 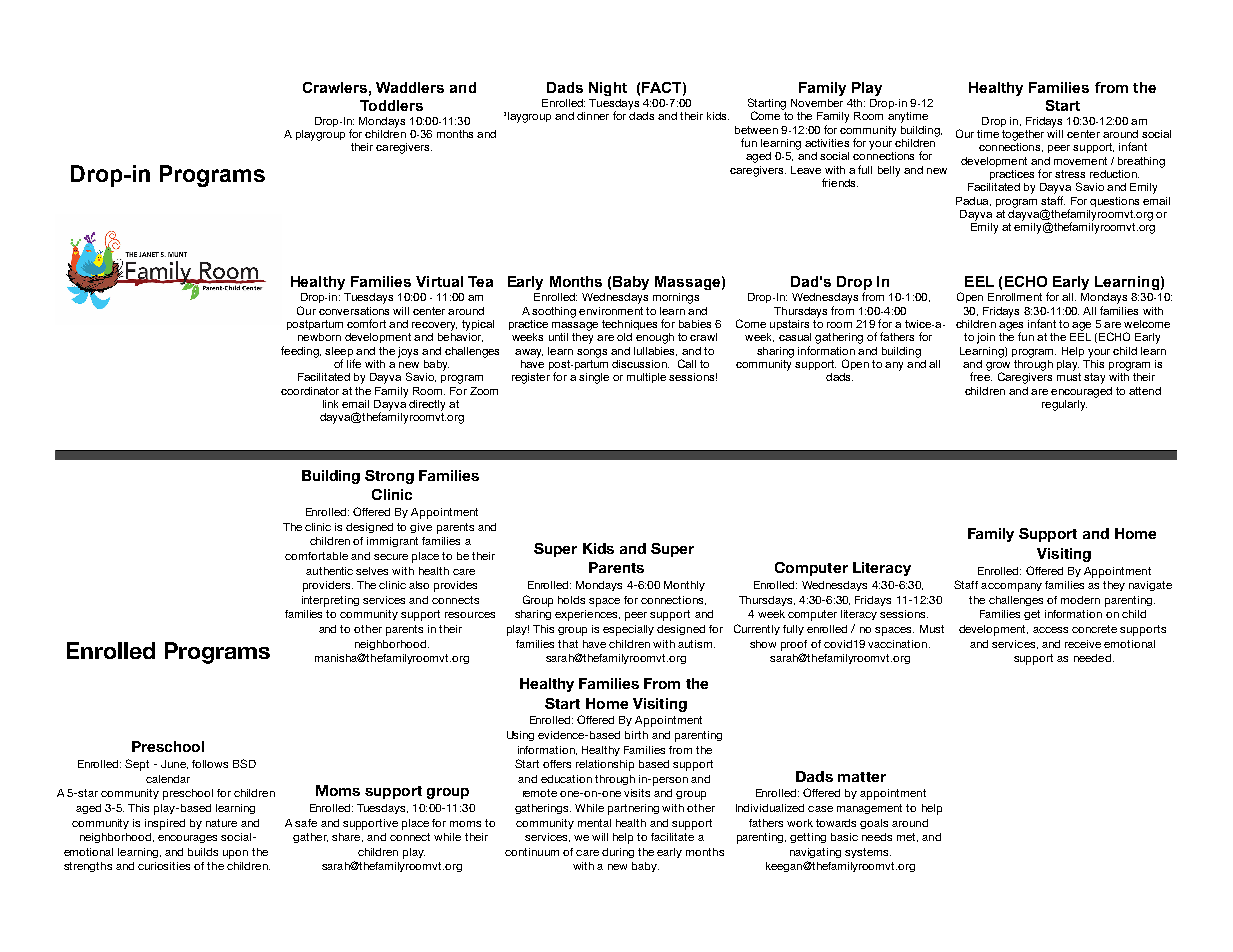 I want to click on Toddlers, so click(x=391, y=105).
